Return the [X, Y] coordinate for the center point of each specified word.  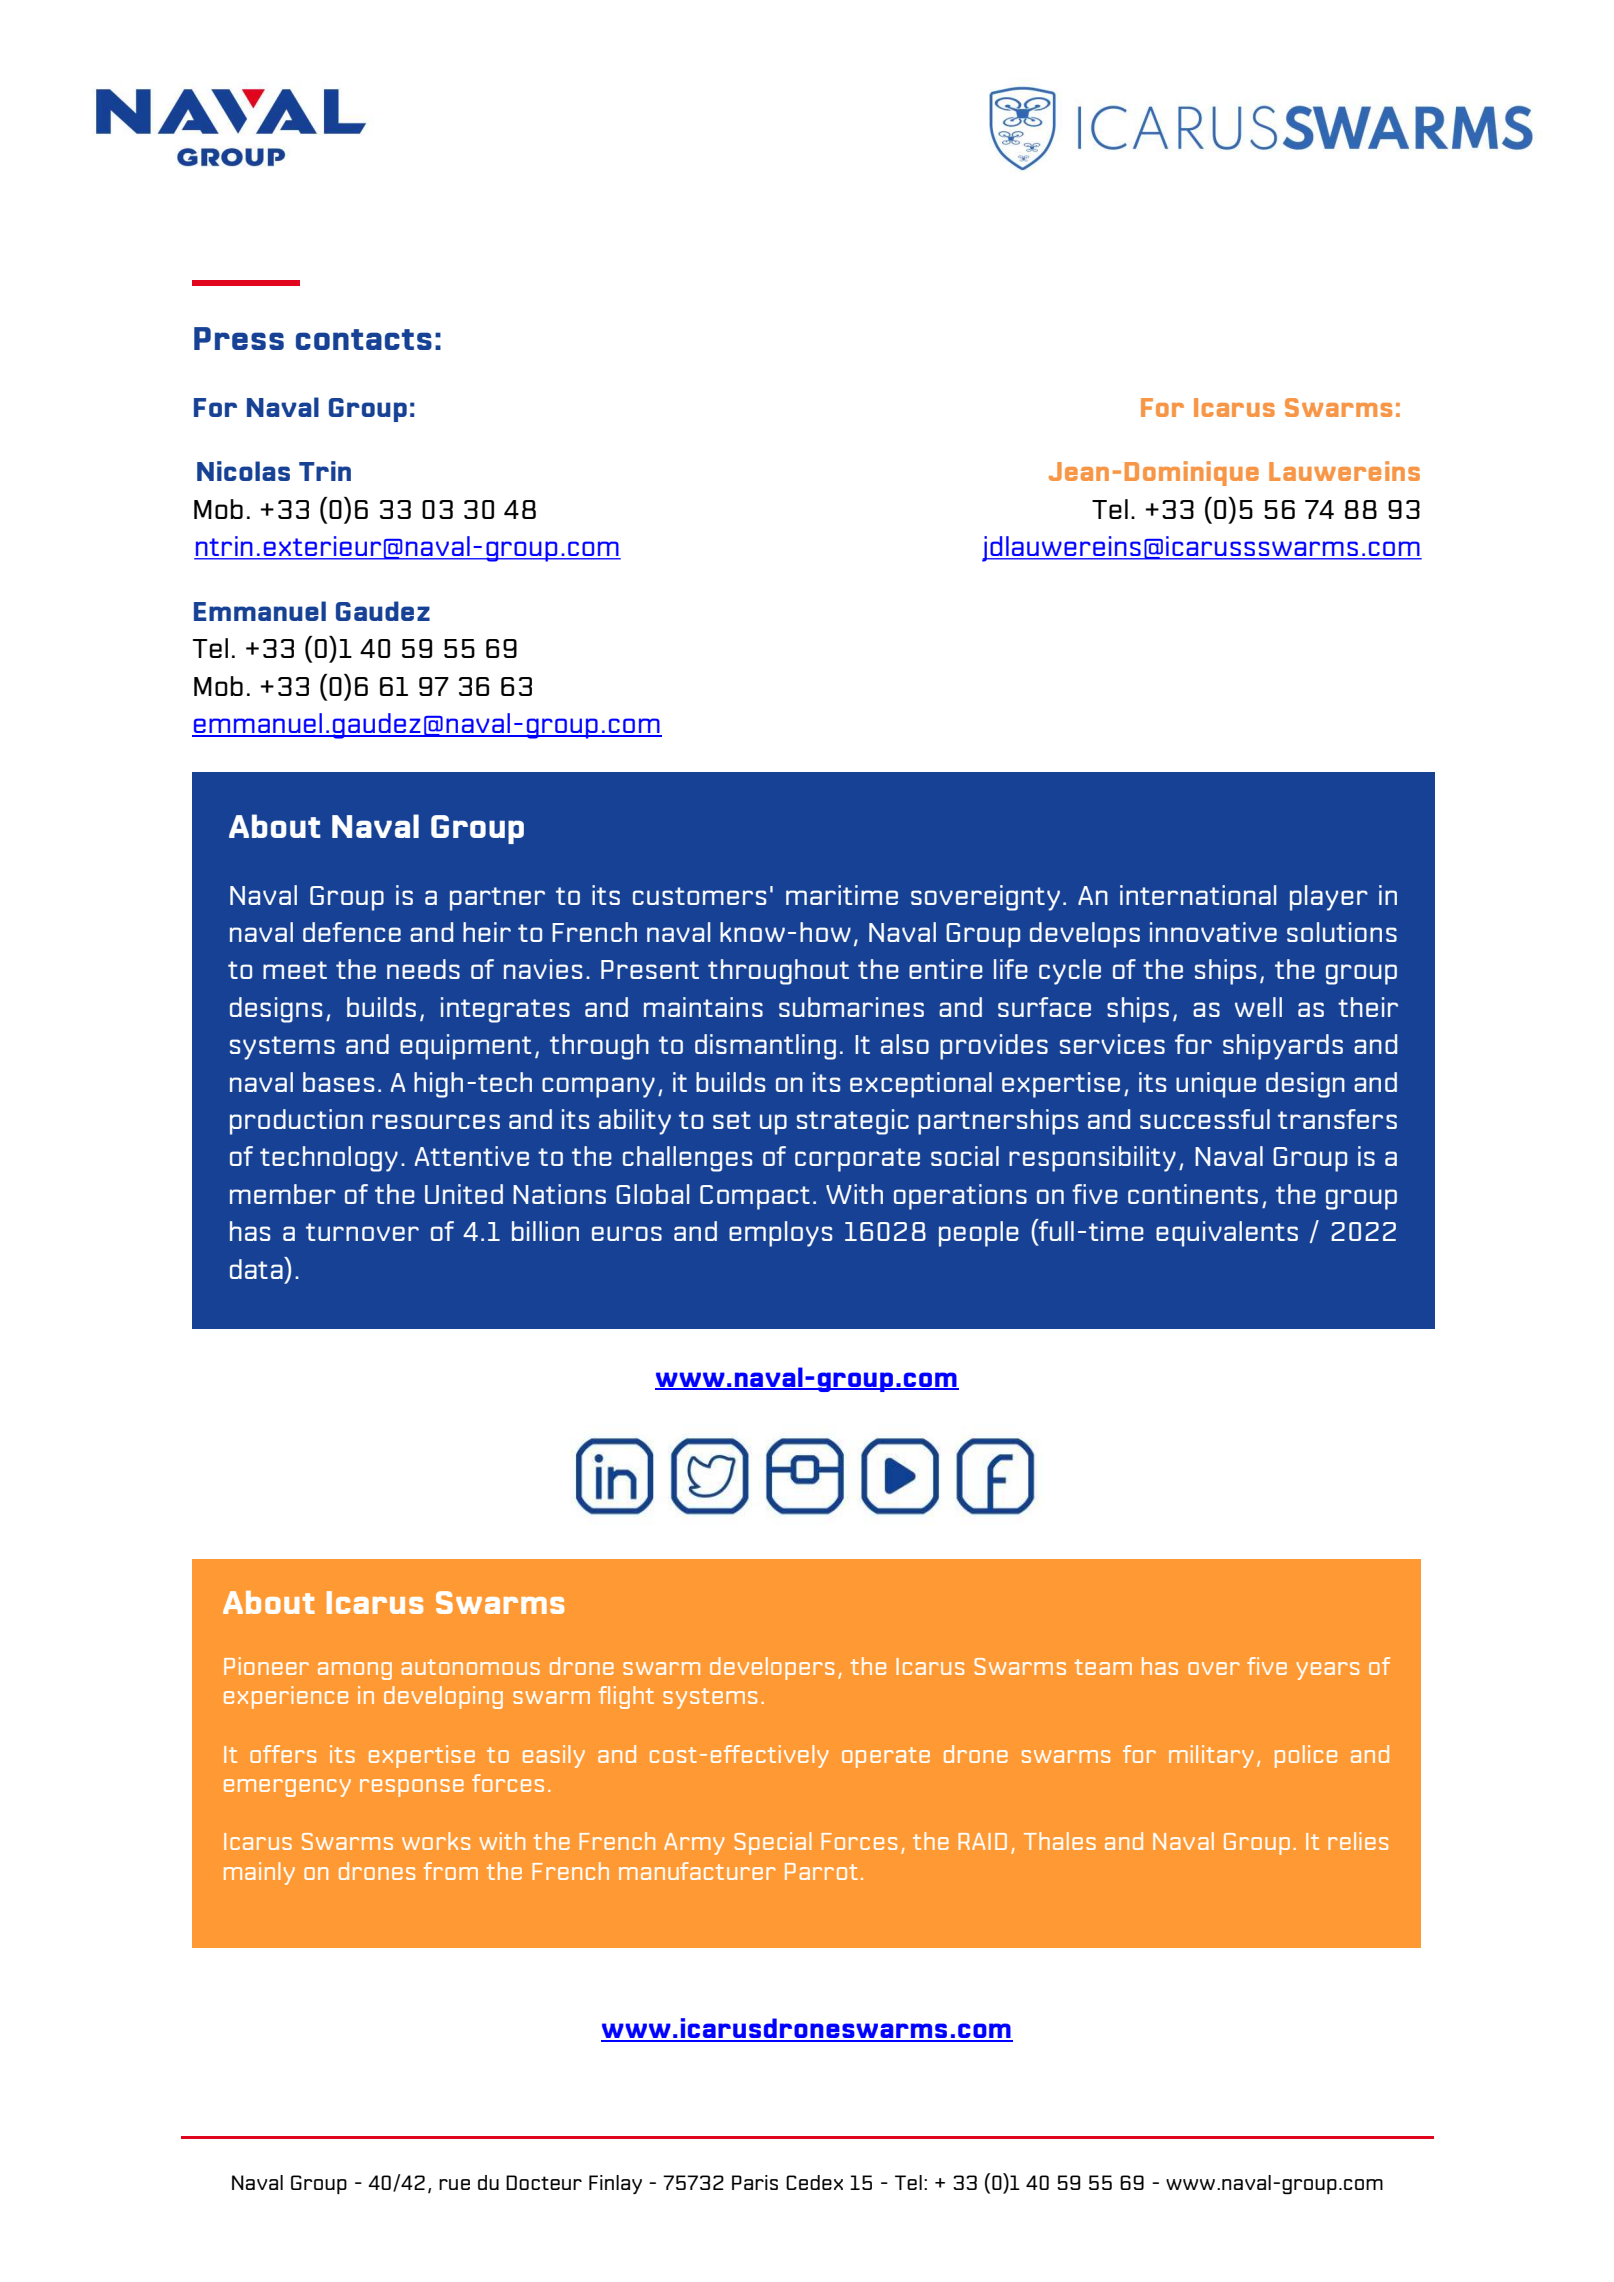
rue [454, 2184]
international [1198, 895]
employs [780, 1234]
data [257, 1268]
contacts [364, 339]
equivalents [1227, 1234]
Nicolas [243, 471]
